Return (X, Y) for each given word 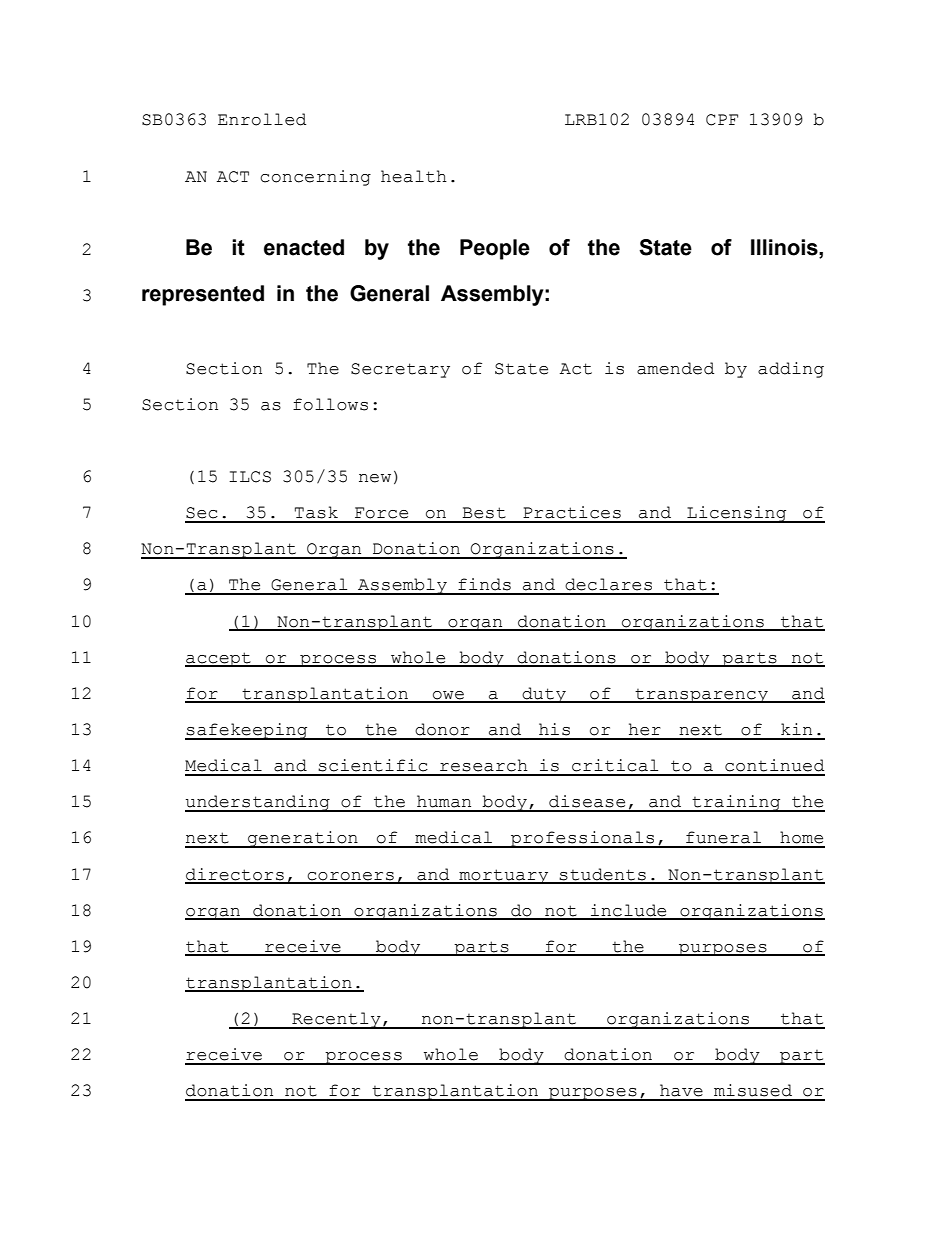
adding (791, 370)
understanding (258, 803)
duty (544, 695)
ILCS (250, 477)
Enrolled (262, 119)
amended (675, 368)
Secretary (400, 370)
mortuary (504, 876)
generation (303, 839)
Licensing (737, 514)
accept (219, 659)
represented (203, 295)
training (737, 803)
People (495, 249)
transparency (701, 696)
